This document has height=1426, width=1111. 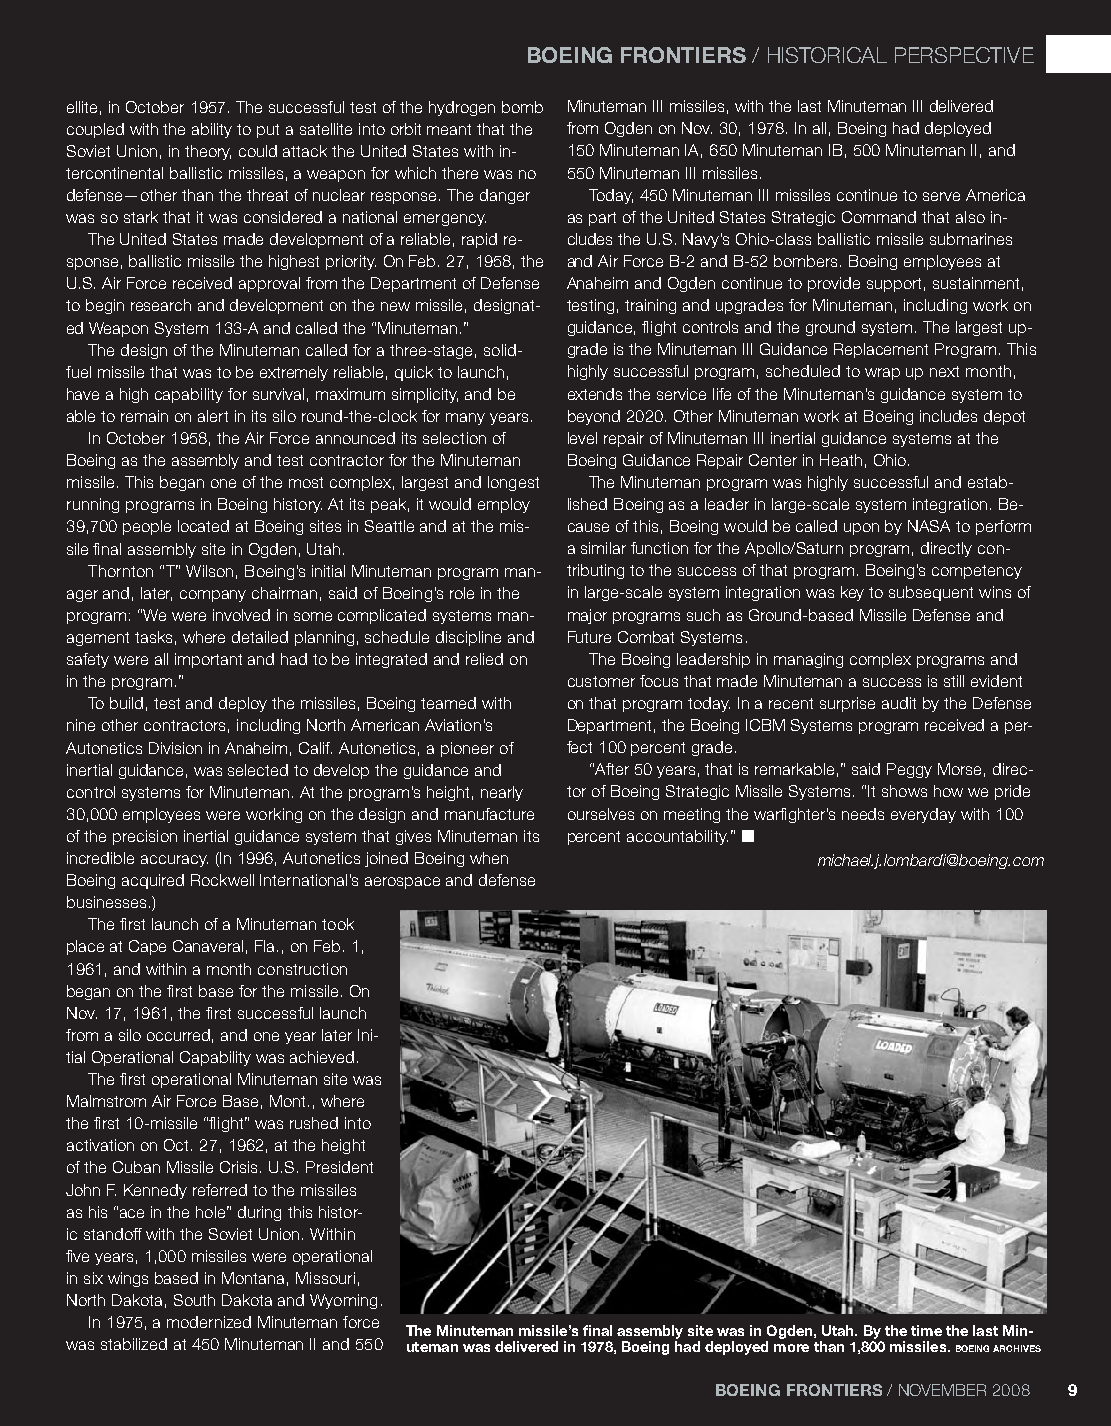 I want to click on extends, so click(x=595, y=394).
